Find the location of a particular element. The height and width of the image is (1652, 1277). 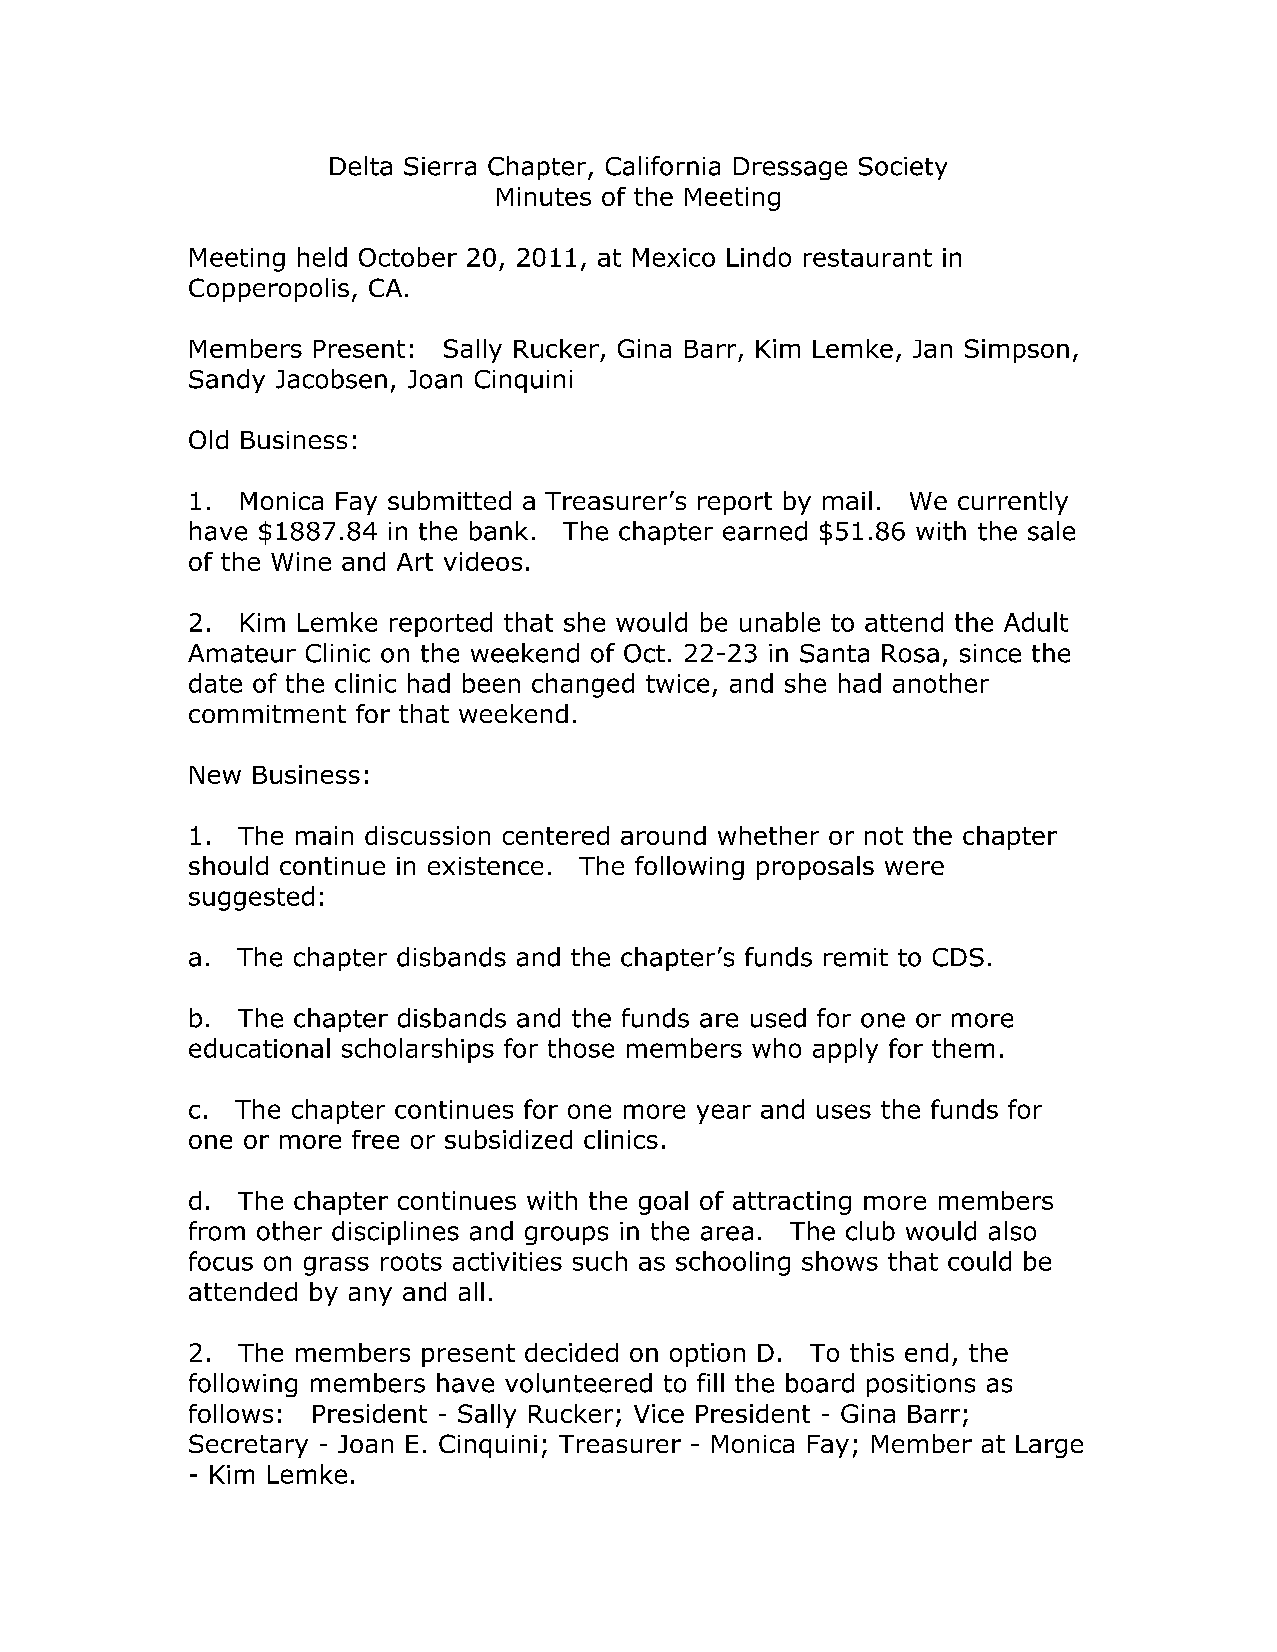

Jacobsen is located at coordinates (331, 379).
